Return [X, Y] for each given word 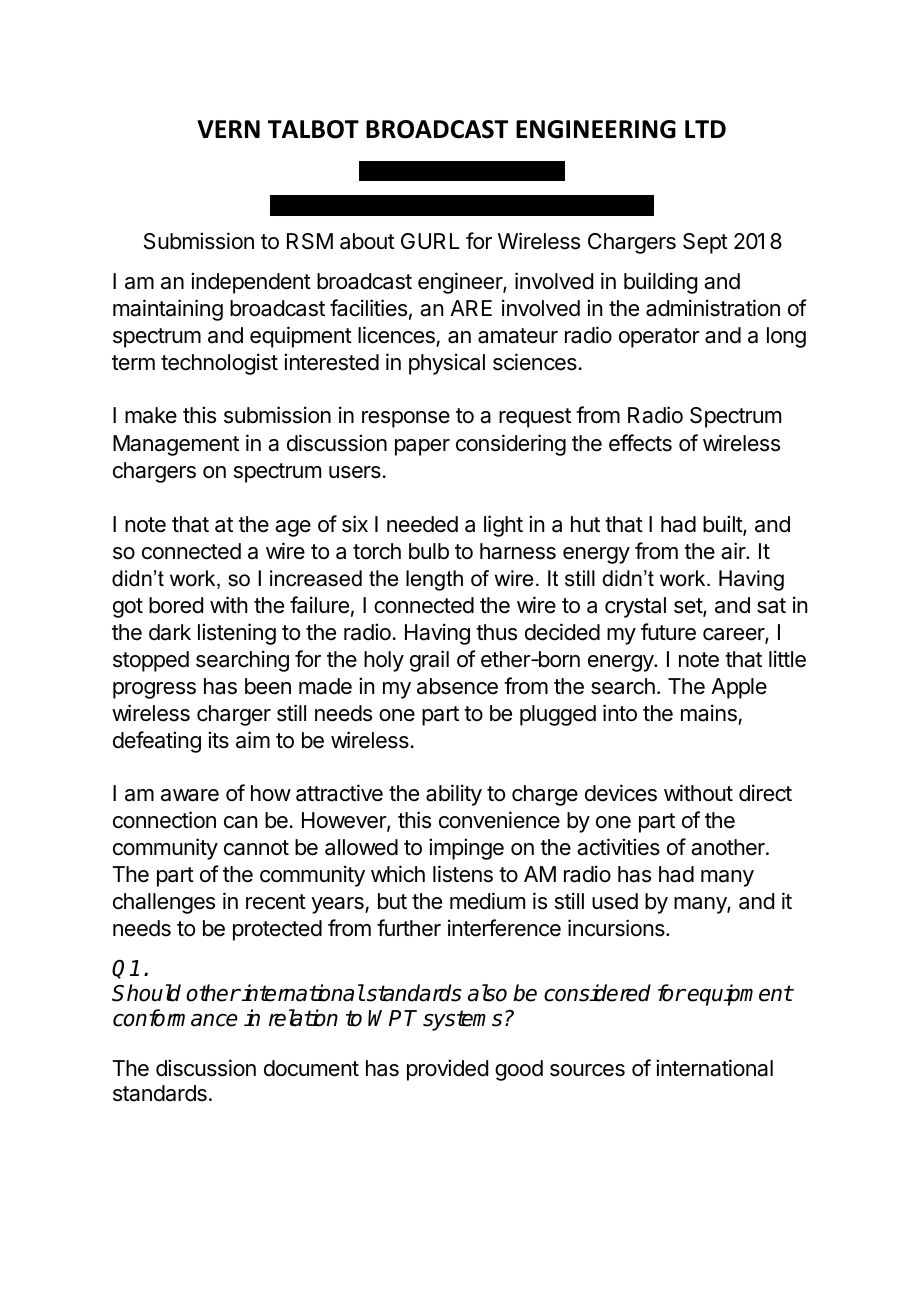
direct [765, 793]
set [689, 607]
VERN [228, 129]
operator [659, 338]
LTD [705, 129]
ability [454, 795]
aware [190, 795]
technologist [219, 364]
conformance [175, 1018]
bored [176, 605]
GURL [430, 241]
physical [447, 364]
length [434, 580]
